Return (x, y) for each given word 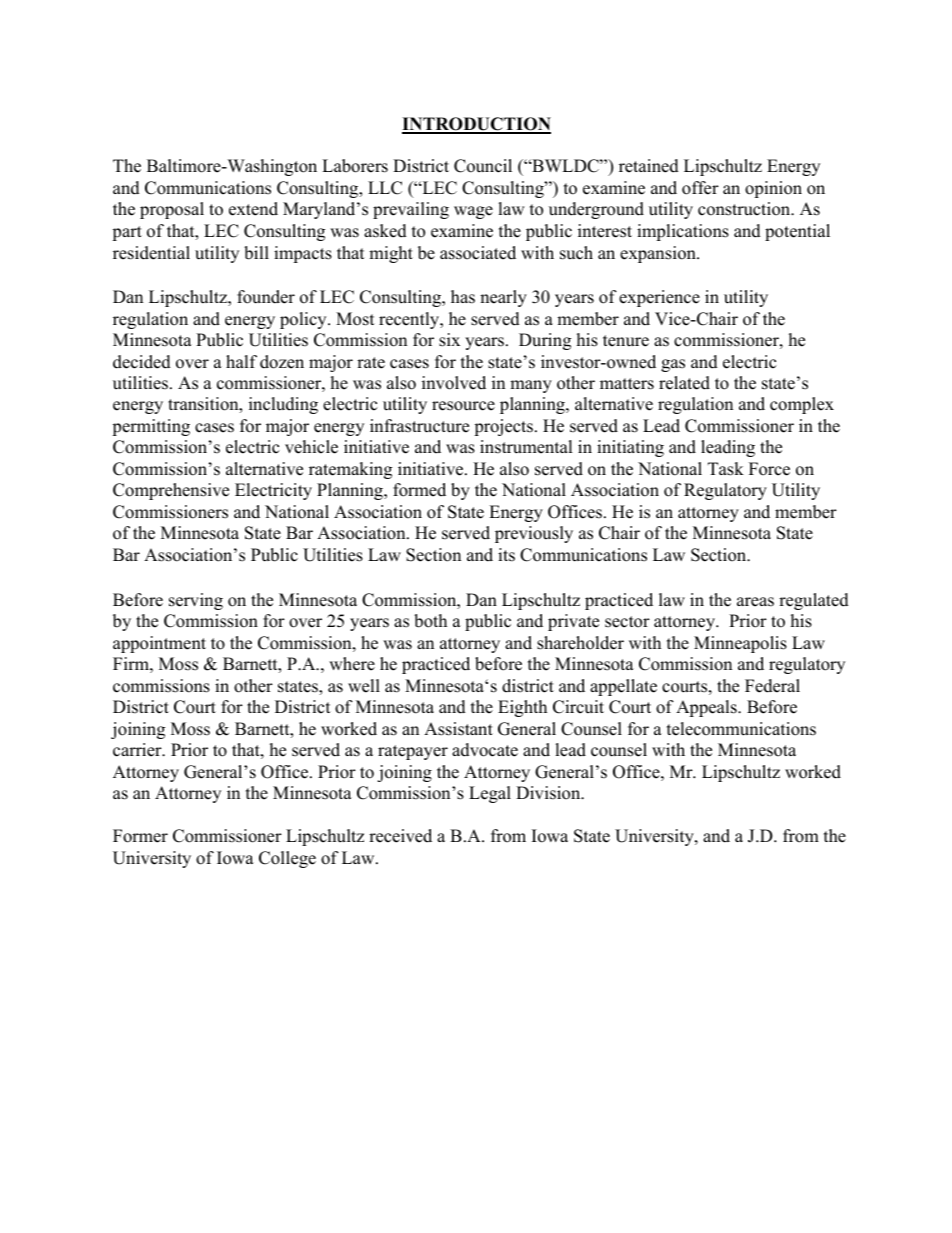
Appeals (707, 708)
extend (253, 209)
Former (140, 836)
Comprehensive (171, 491)
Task (726, 469)
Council (483, 166)
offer (700, 188)
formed (419, 490)
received (400, 836)
